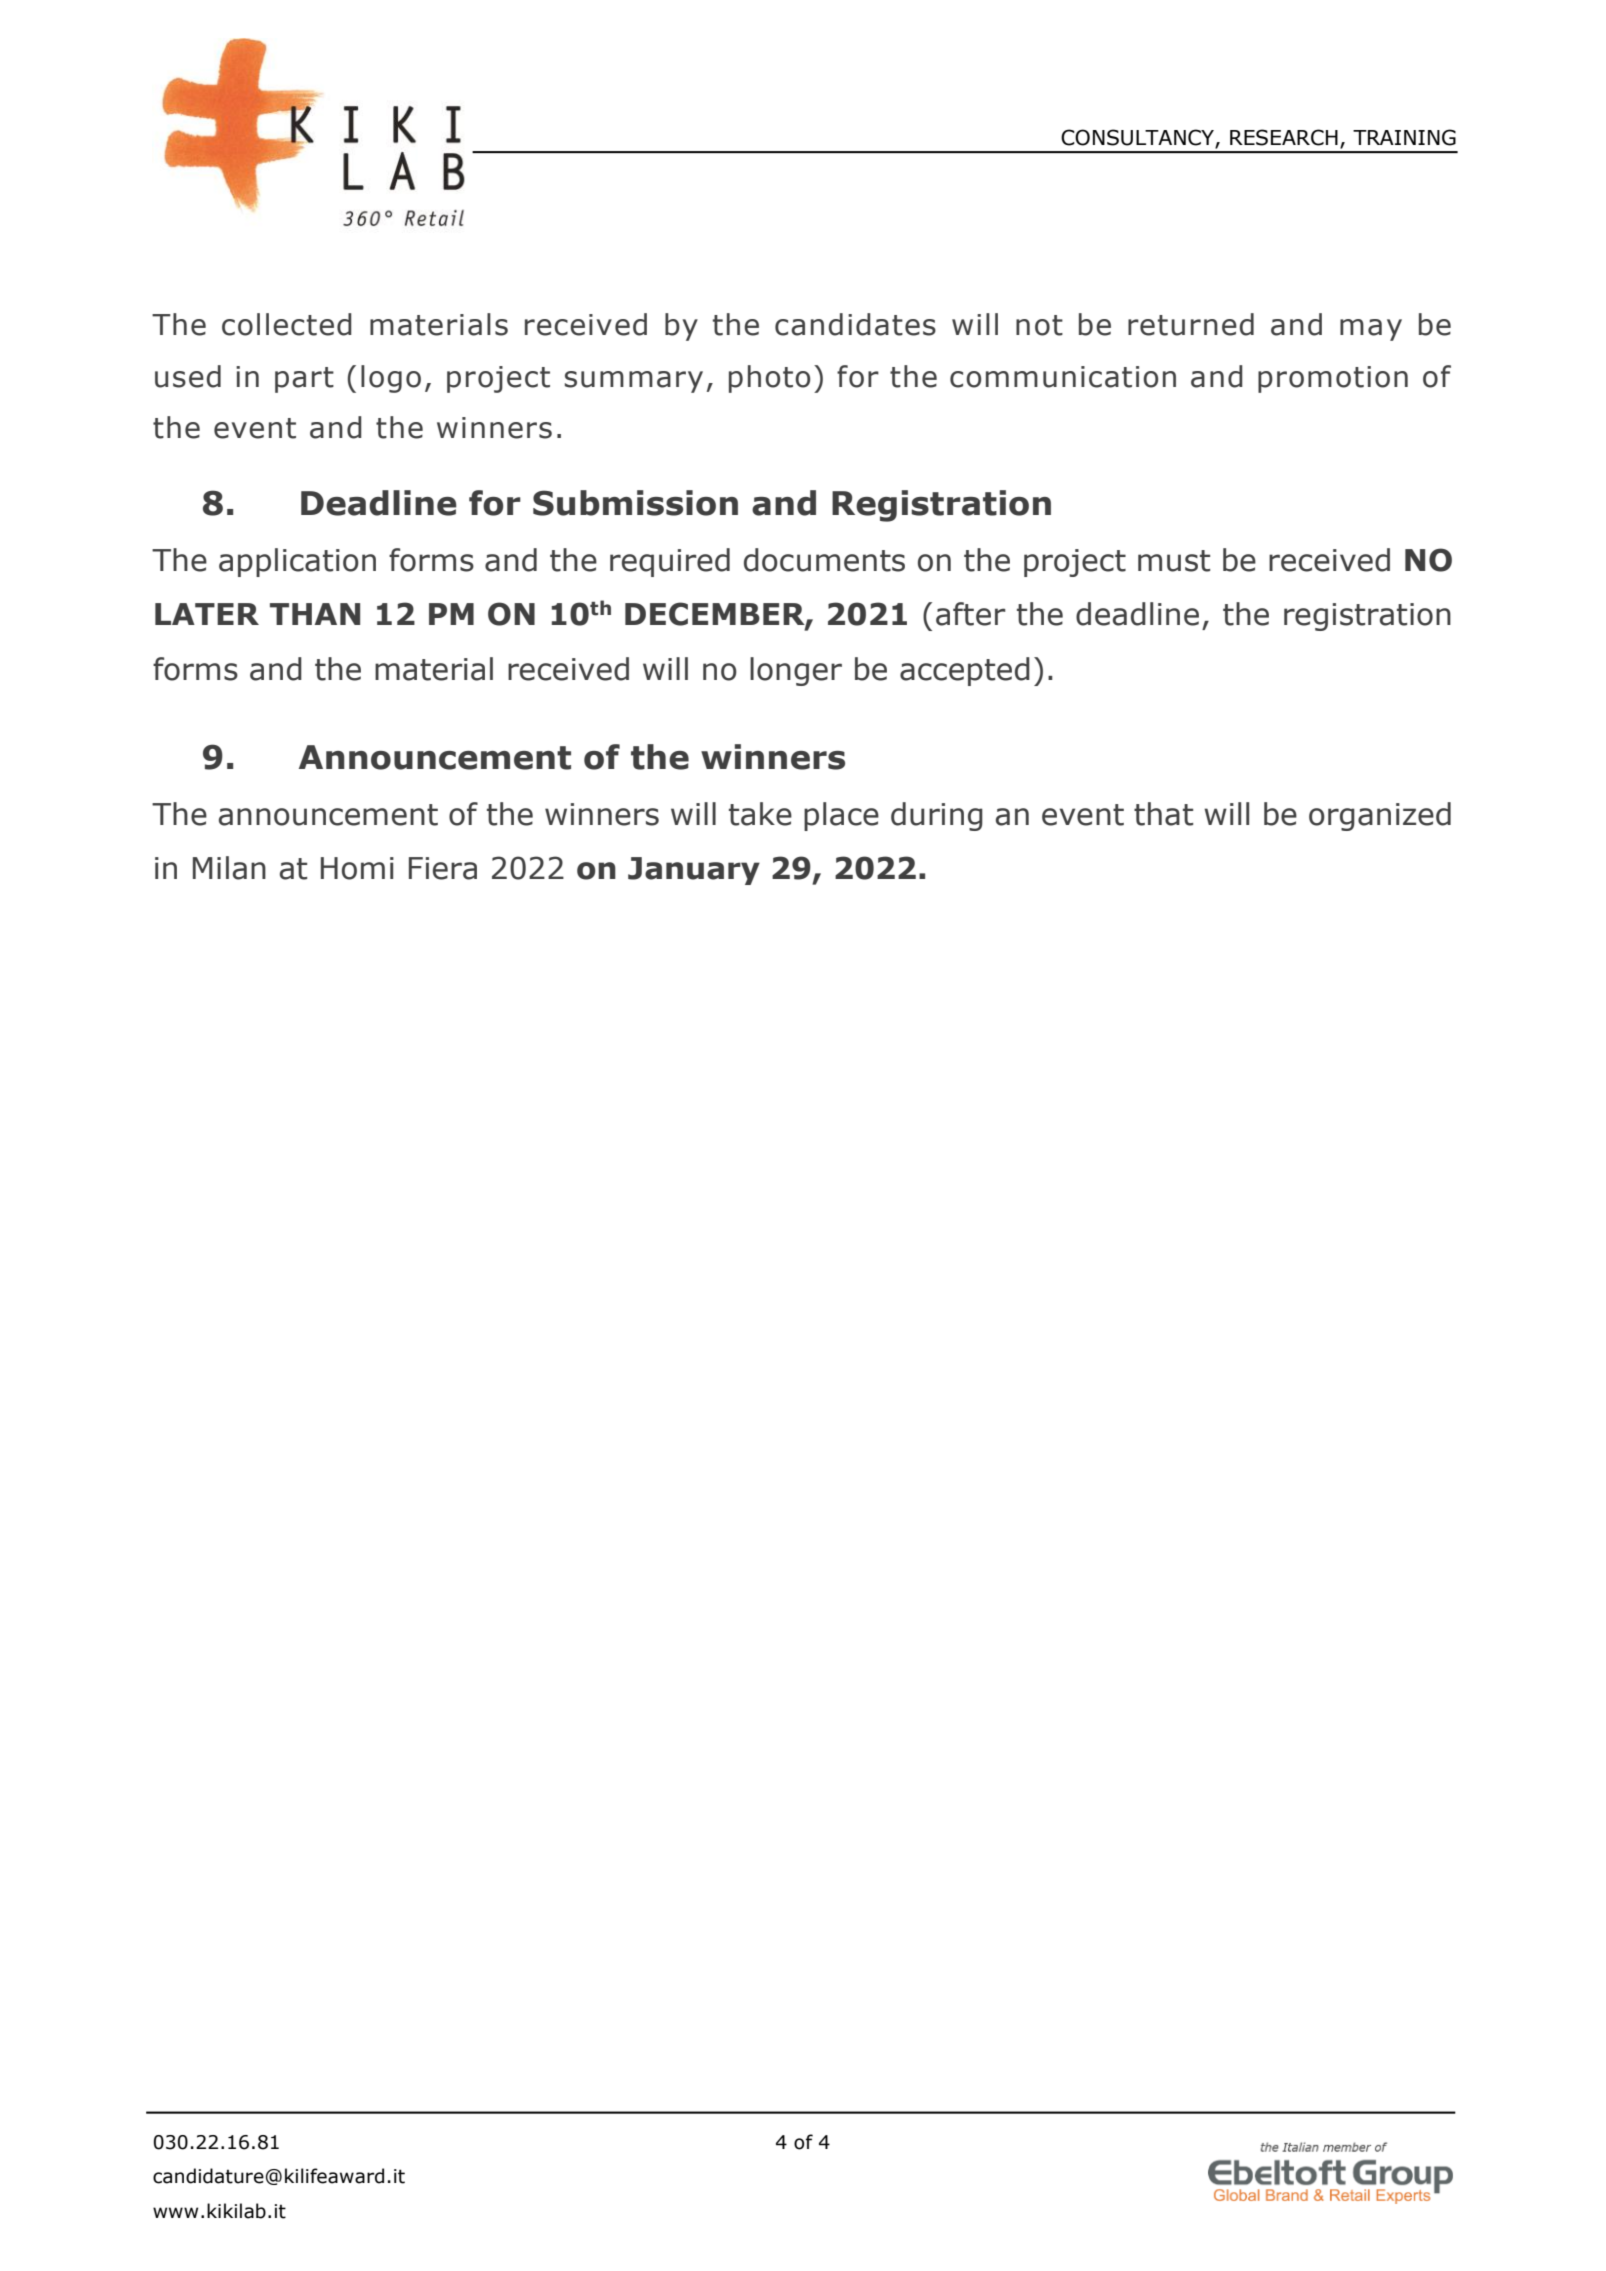 The width and height of the screenshot is (1606, 2271). I want to click on returned, so click(1191, 324).
